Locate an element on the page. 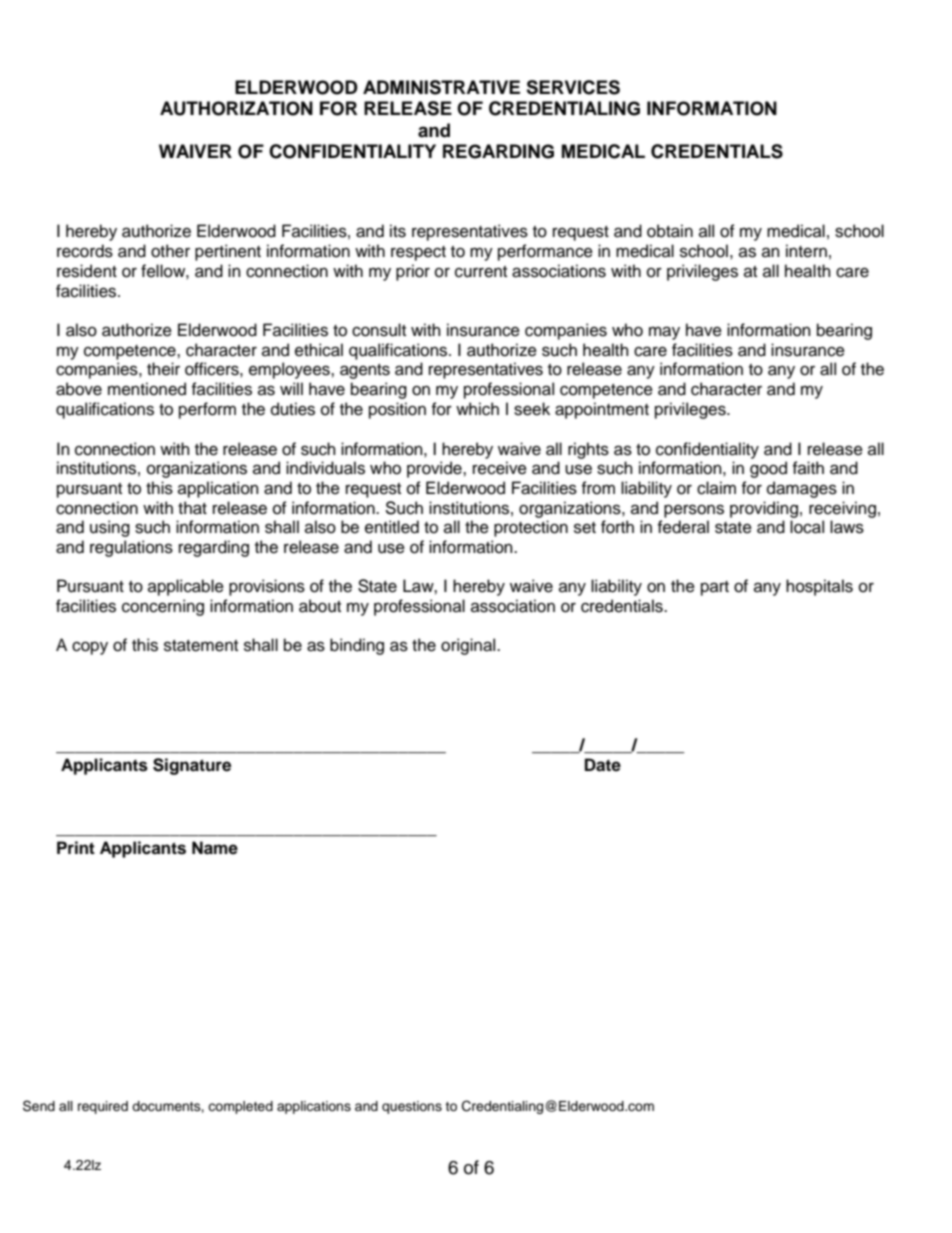  required is located at coordinates (103, 1107).
